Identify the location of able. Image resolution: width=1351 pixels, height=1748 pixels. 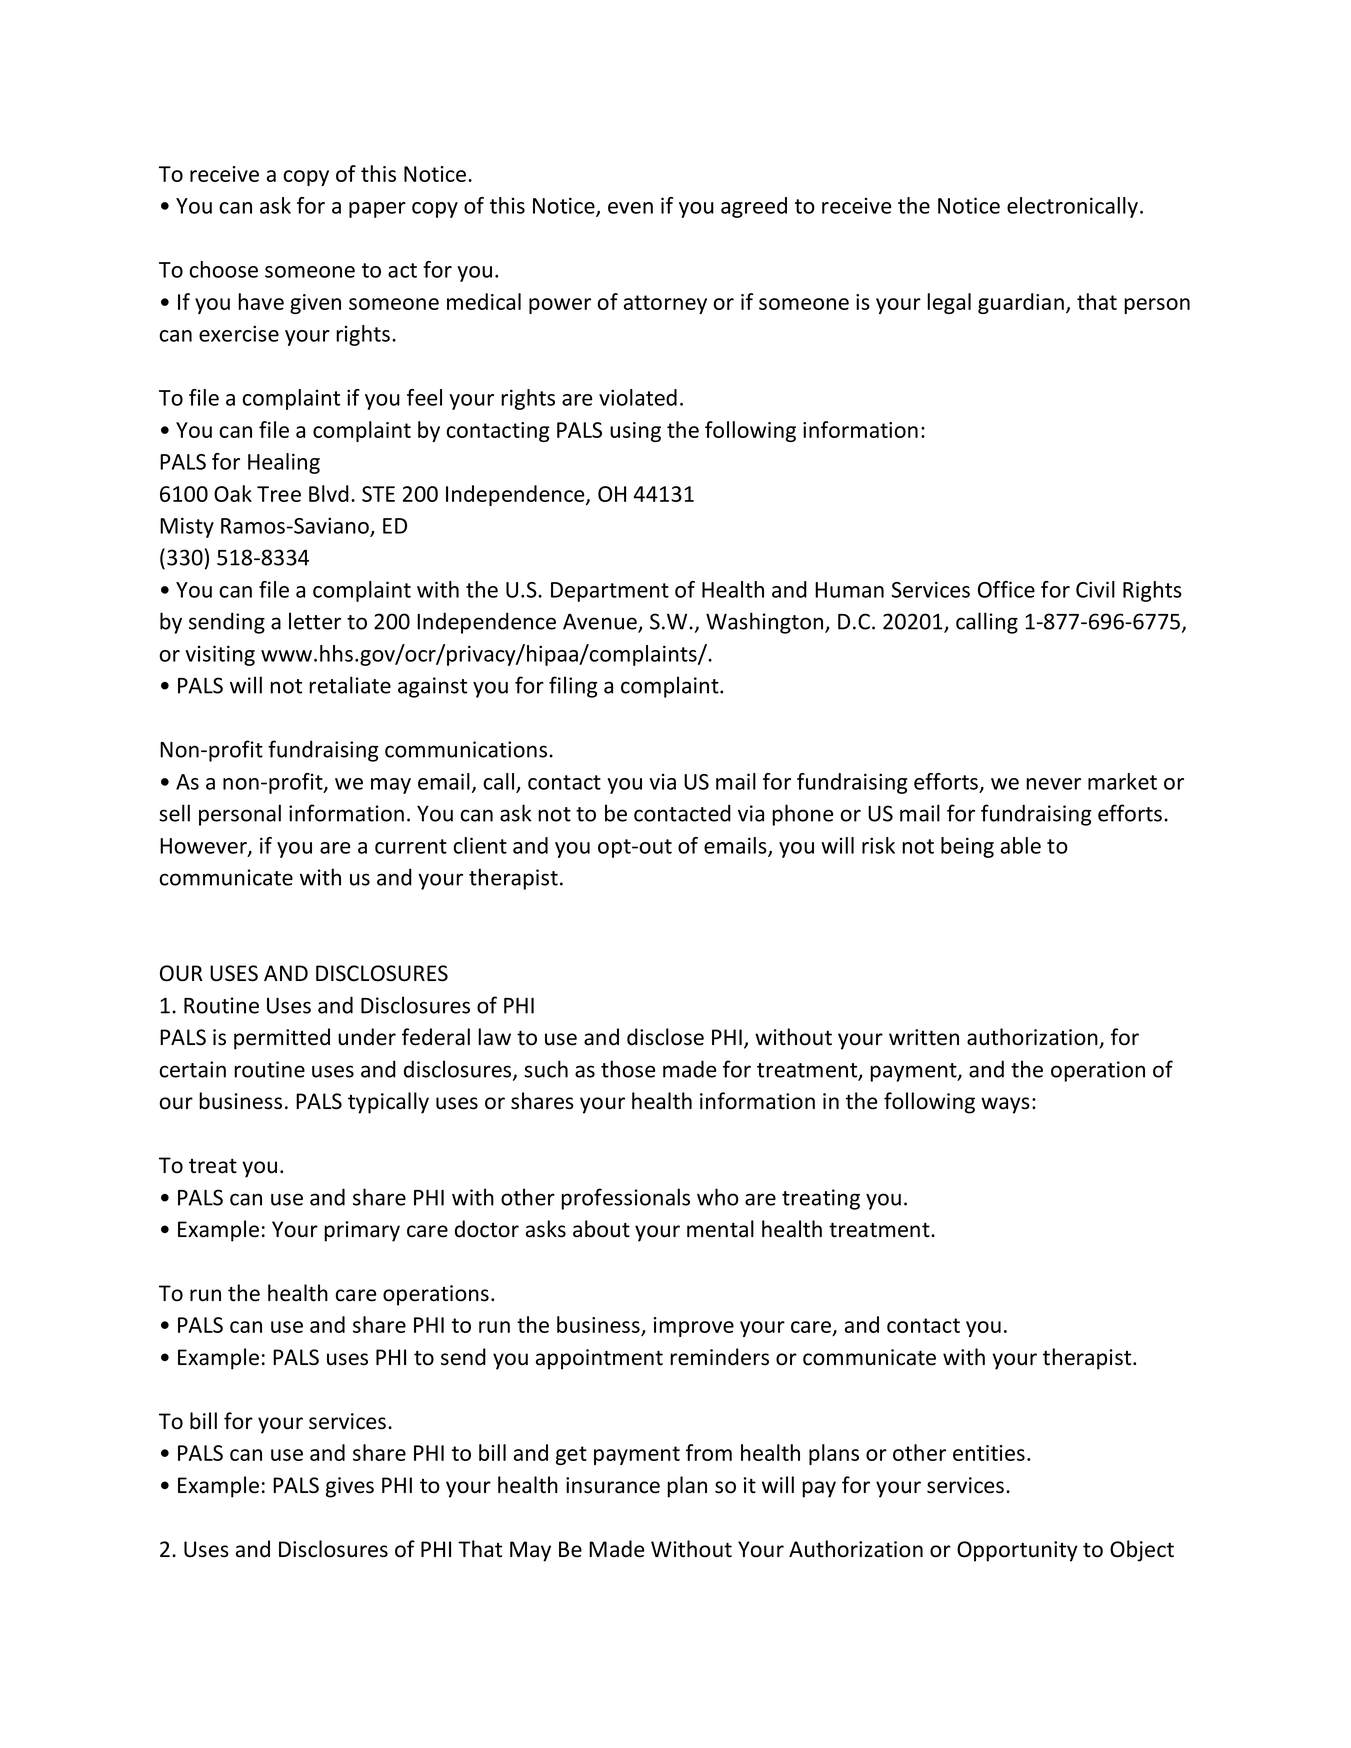
(1021, 845).
